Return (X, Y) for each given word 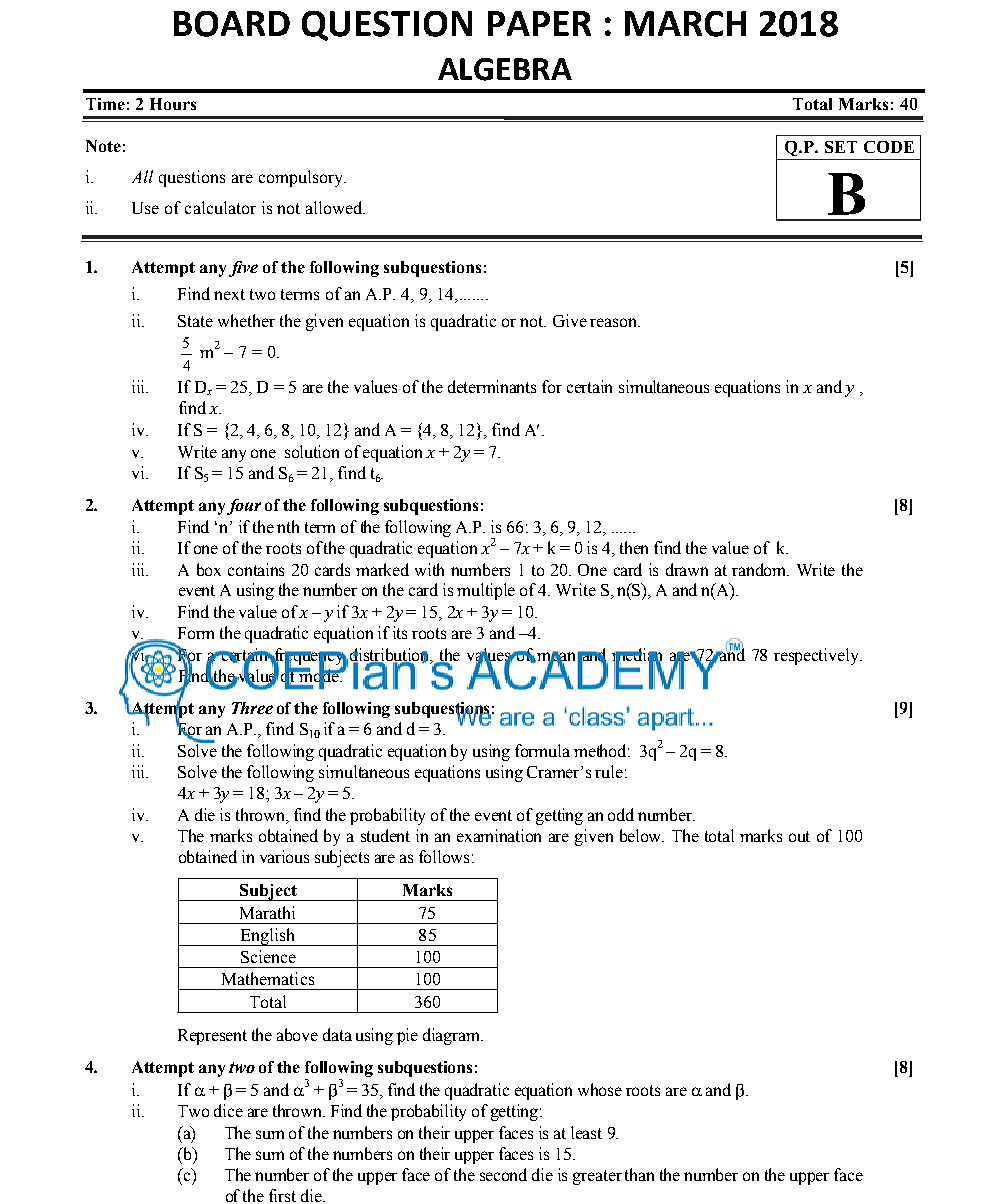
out (799, 836)
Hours (173, 104)
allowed (335, 207)
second (503, 1174)
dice (228, 1110)
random (760, 569)
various (284, 856)
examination (499, 835)
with (429, 569)
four (244, 507)
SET (841, 147)
